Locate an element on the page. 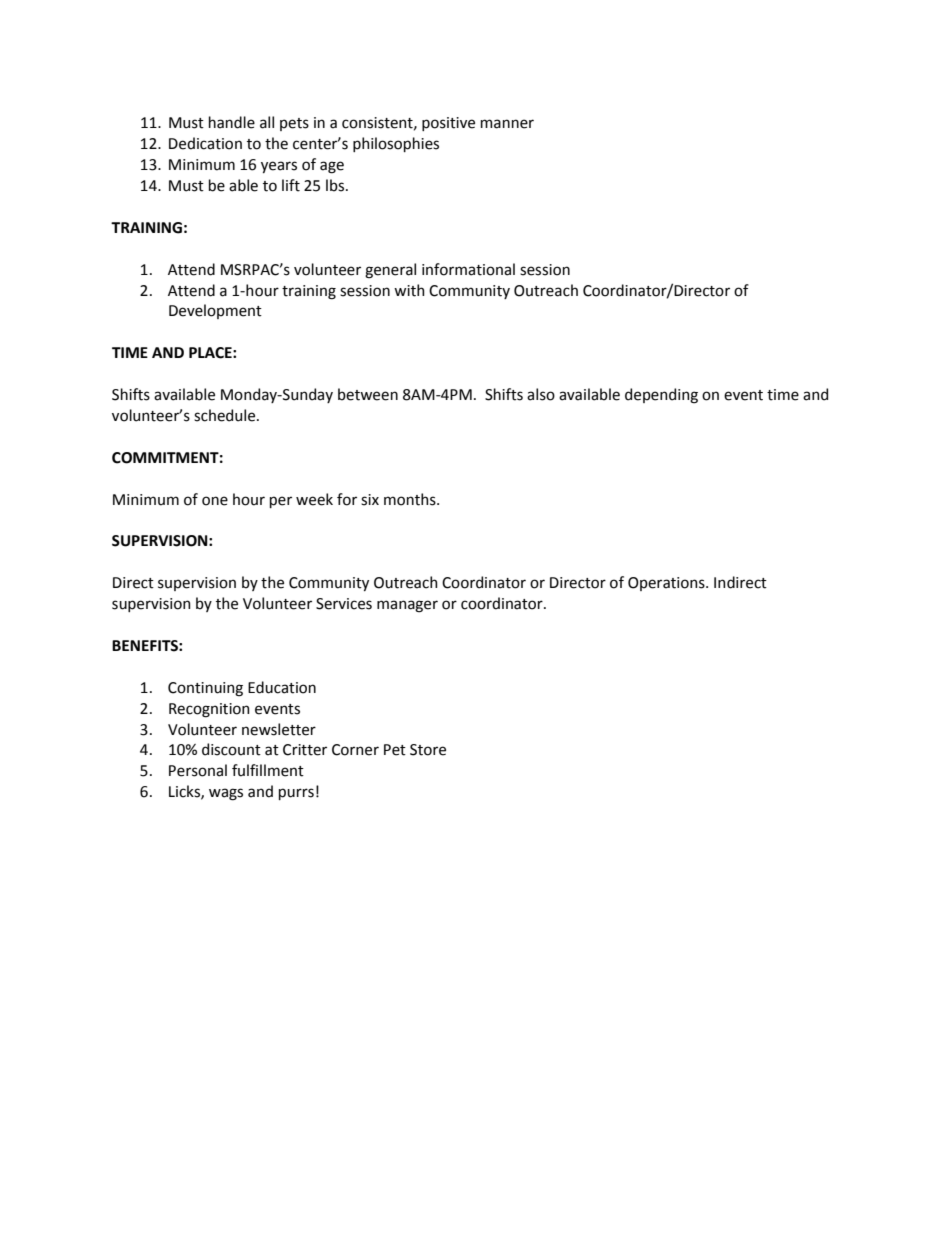  schedule is located at coordinates (226, 415).
